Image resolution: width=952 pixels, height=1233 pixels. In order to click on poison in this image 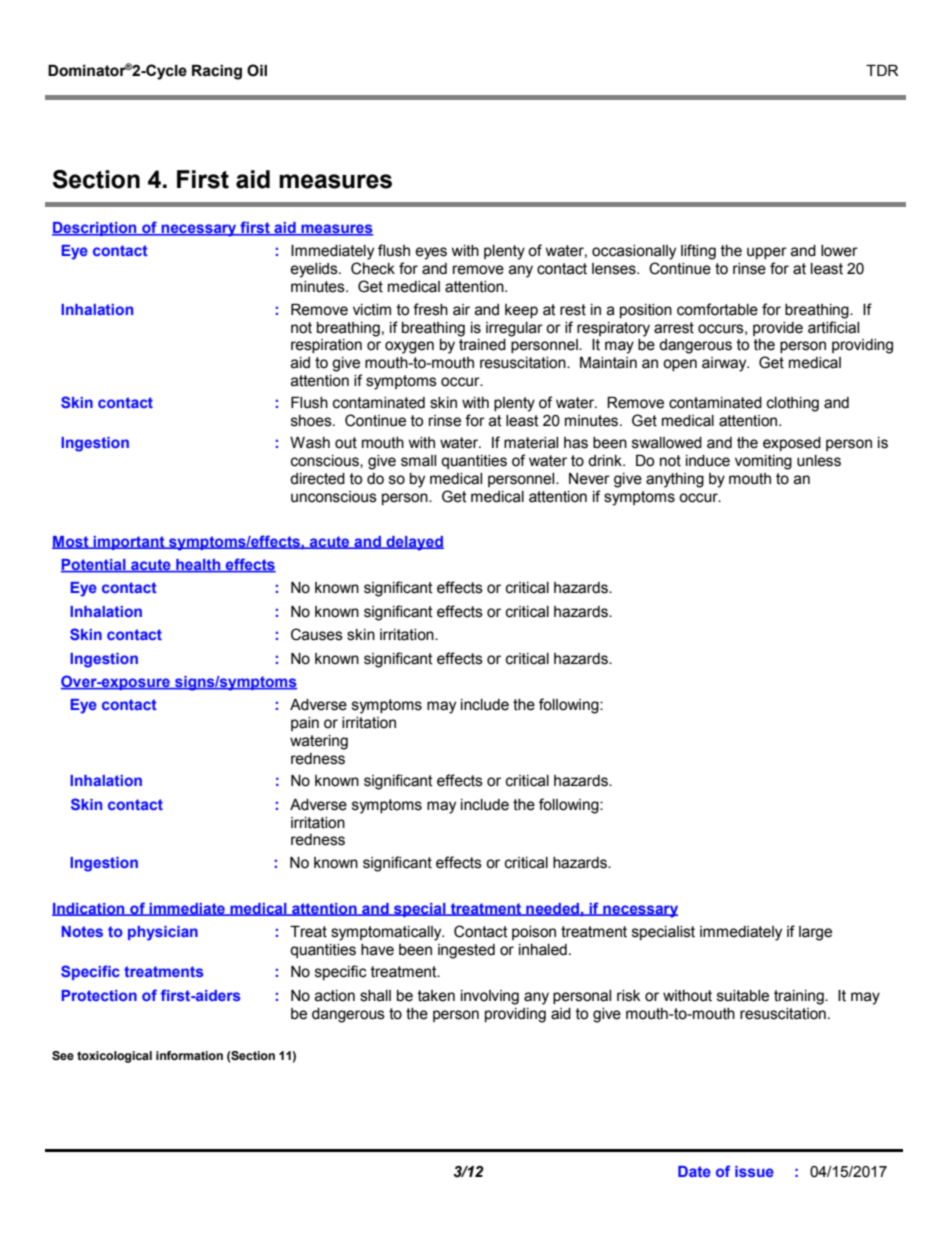, I will do `click(534, 933)`.
